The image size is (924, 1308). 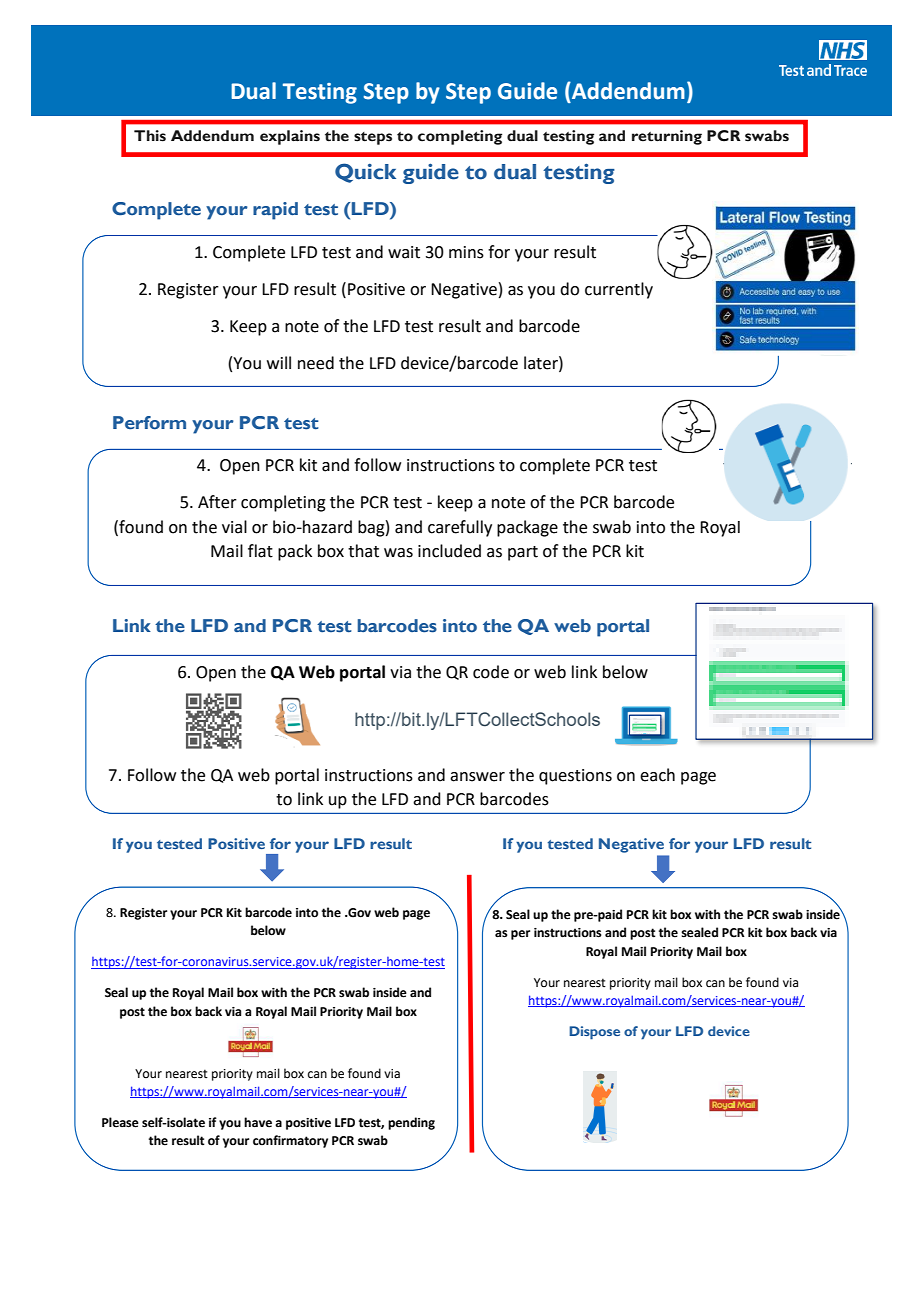 I want to click on pending, so click(x=411, y=1123).
